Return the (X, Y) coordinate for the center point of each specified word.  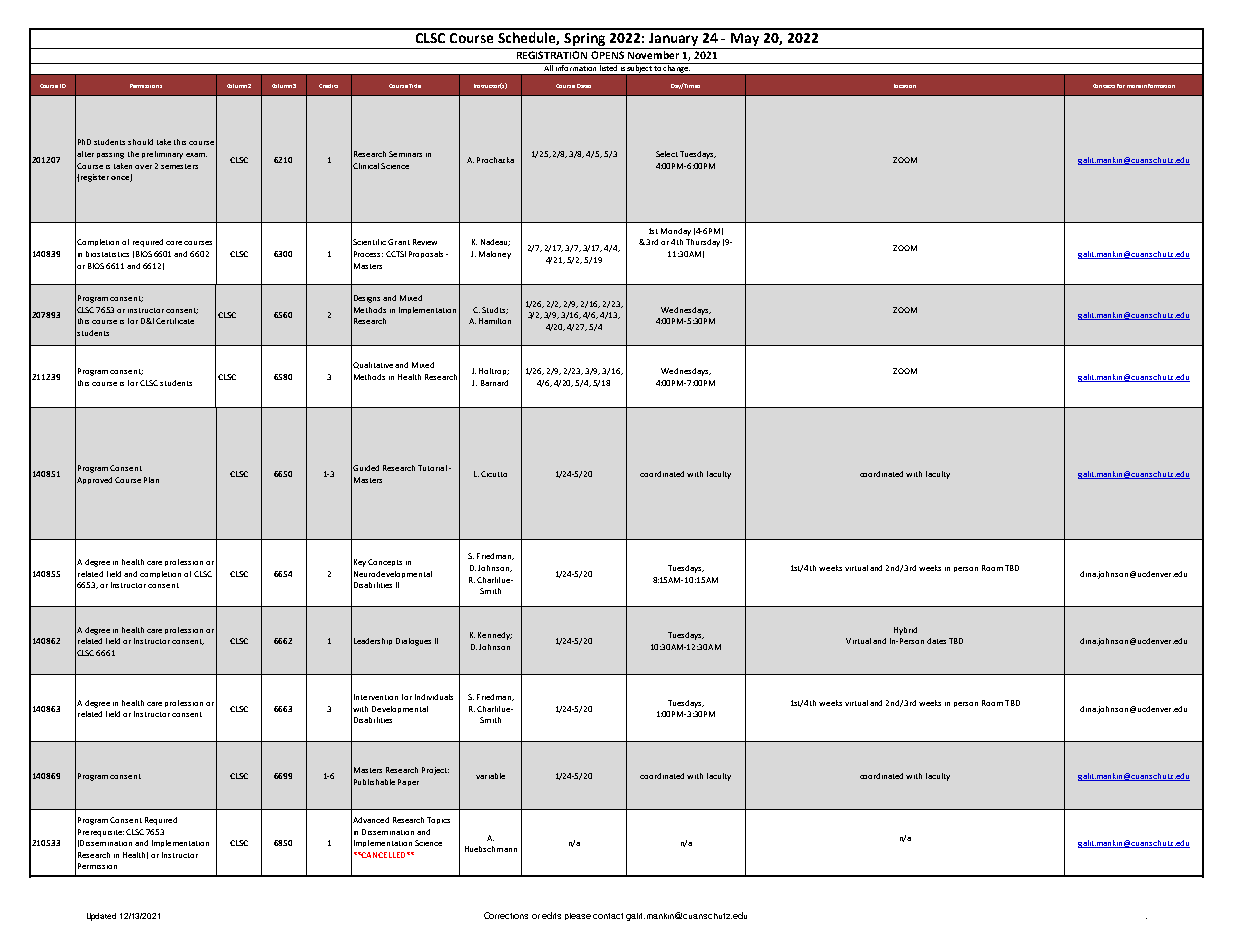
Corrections (506, 915)
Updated (101, 917)
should (140, 142)
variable (490, 776)
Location (905, 86)
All (548, 67)
